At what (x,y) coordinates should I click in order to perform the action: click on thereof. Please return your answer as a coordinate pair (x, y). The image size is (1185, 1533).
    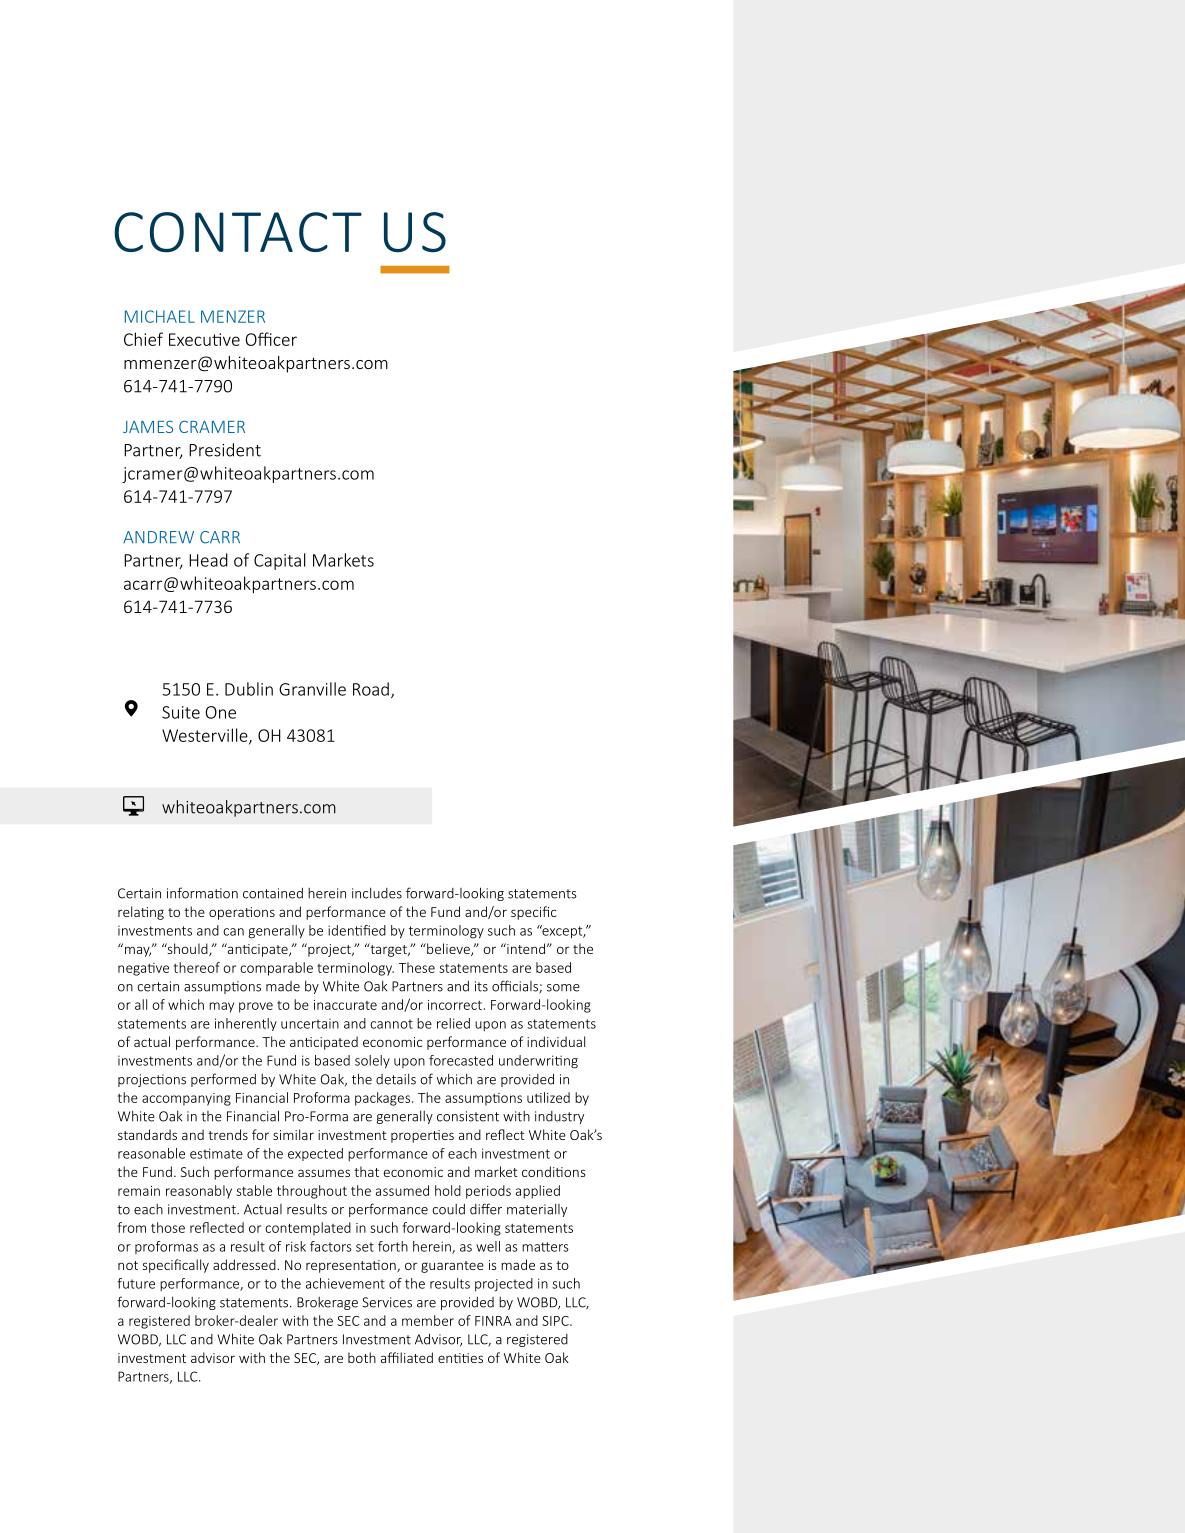
    Looking at the image, I should click on (197, 967).
